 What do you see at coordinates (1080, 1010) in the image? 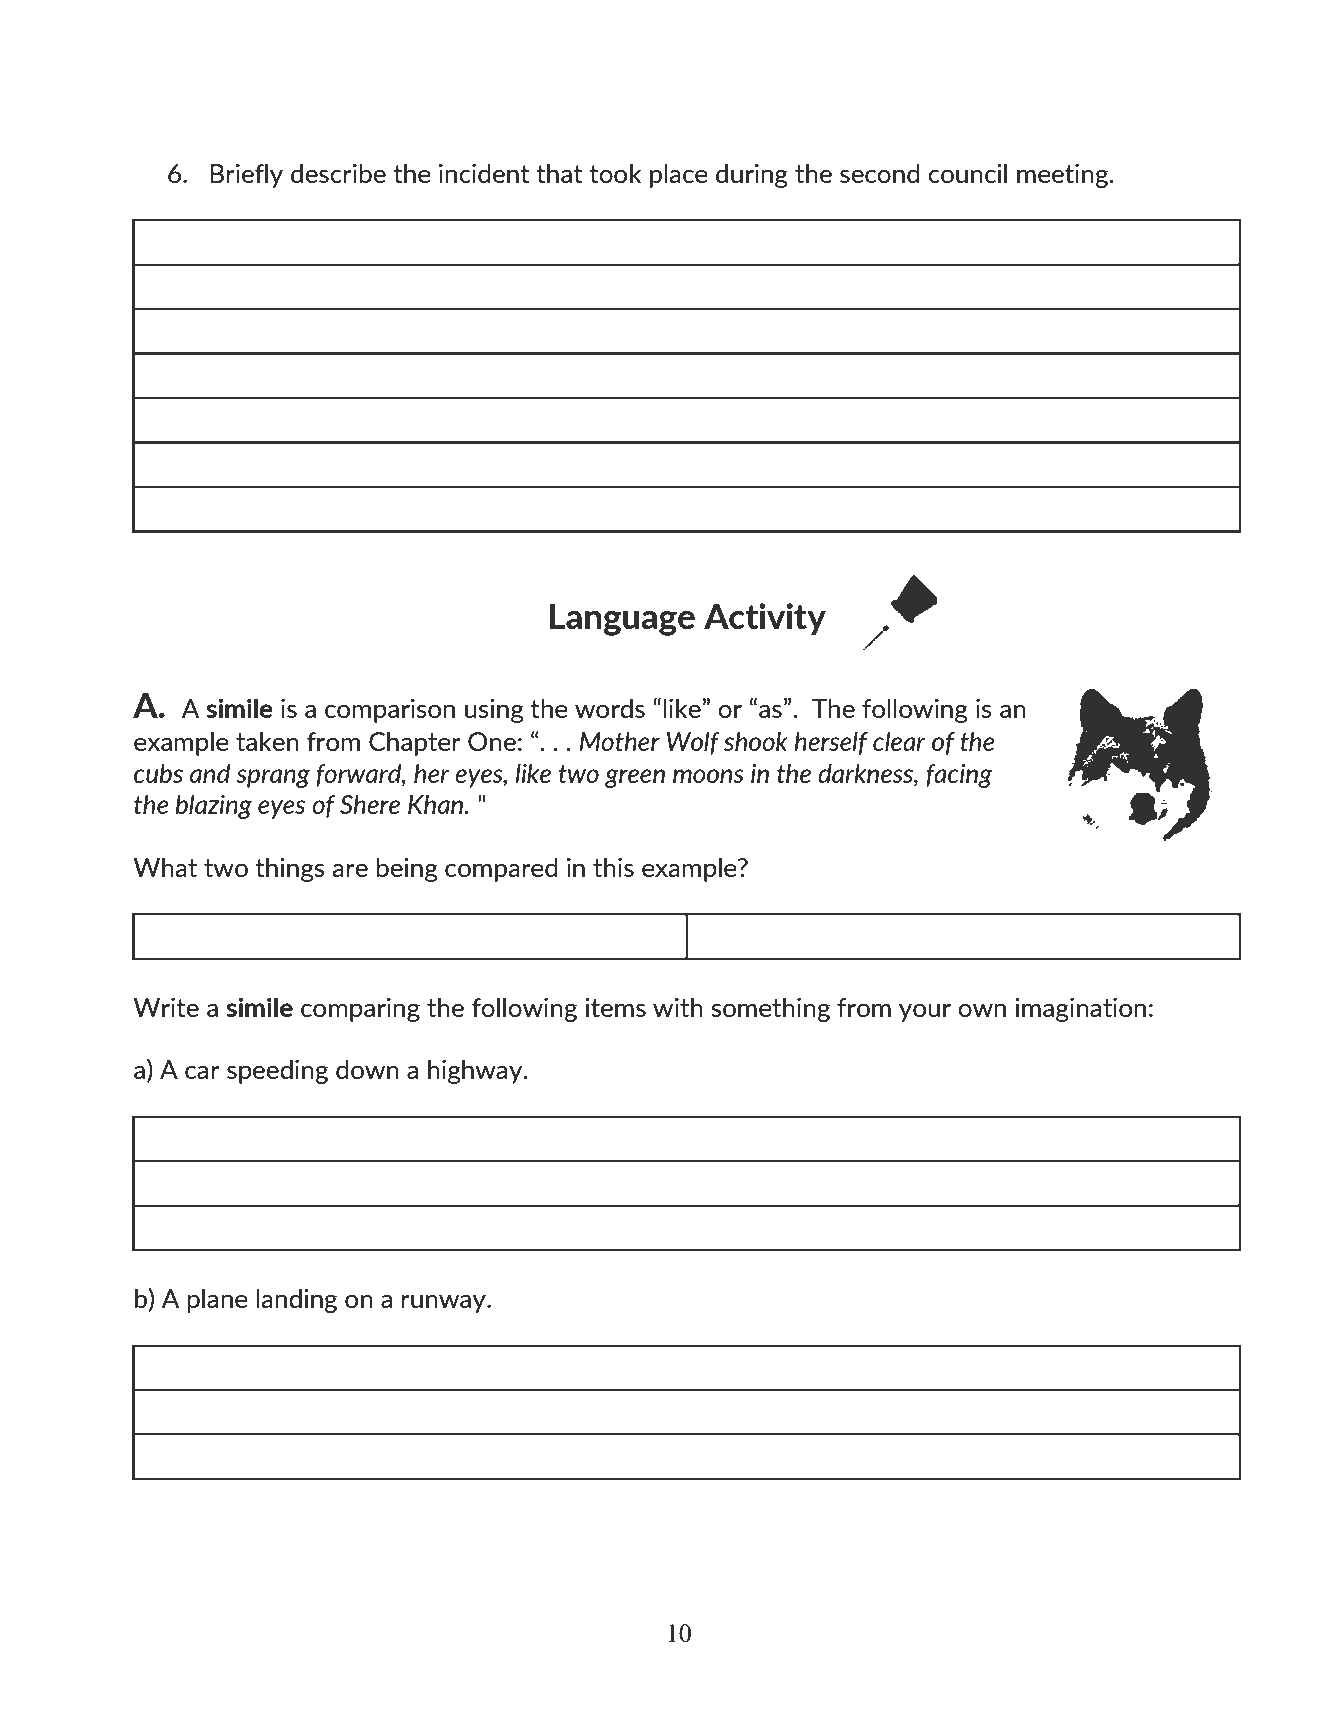
I see `imagination` at bounding box center [1080, 1010].
